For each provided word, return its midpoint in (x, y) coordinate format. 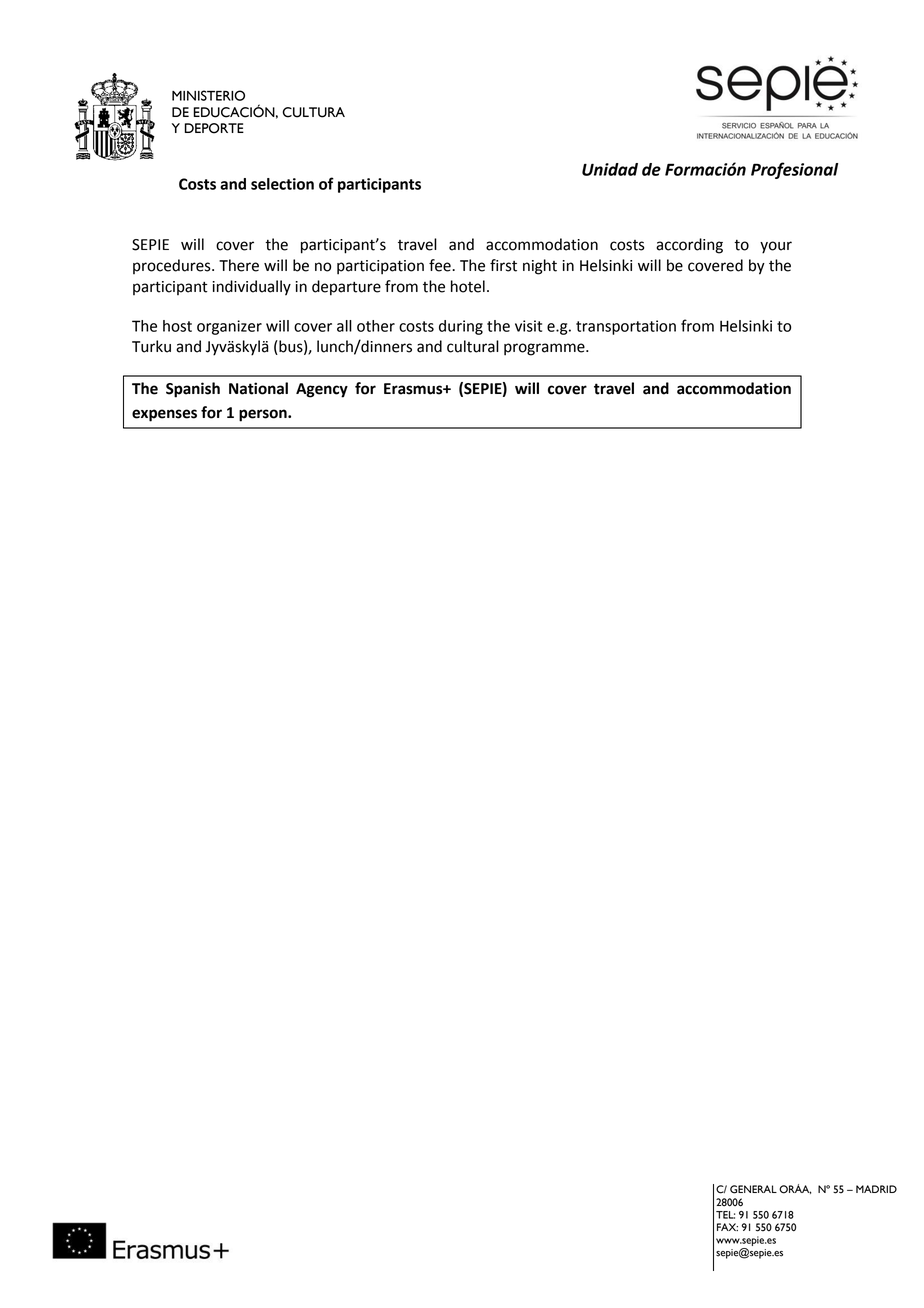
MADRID (876, 1189)
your (776, 247)
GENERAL (753, 1189)
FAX (727, 1227)
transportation (626, 327)
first (503, 265)
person (264, 415)
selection (282, 184)
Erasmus (414, 389)
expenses (164, 415)
